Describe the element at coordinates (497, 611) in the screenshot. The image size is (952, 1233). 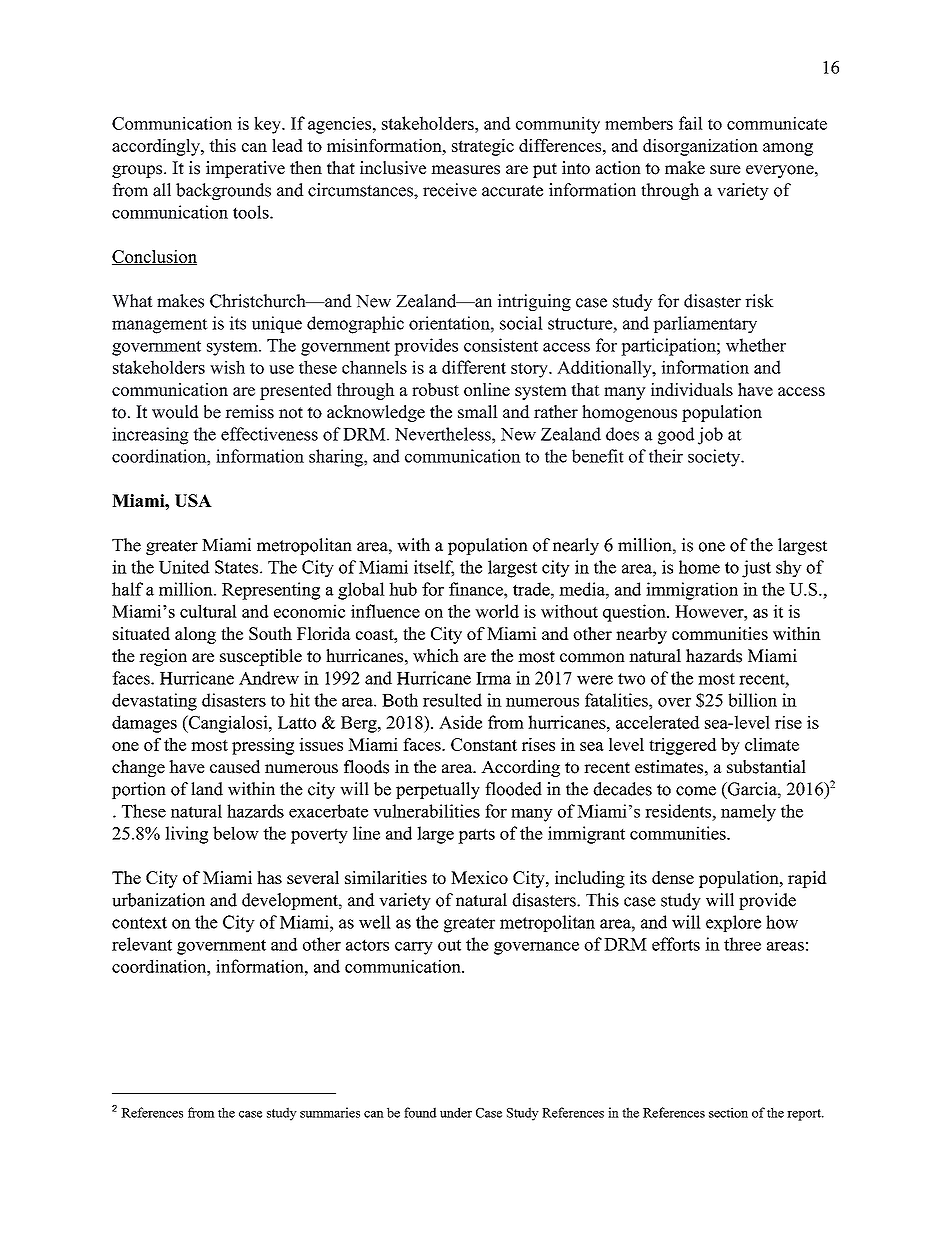
I see `world` at that location.
